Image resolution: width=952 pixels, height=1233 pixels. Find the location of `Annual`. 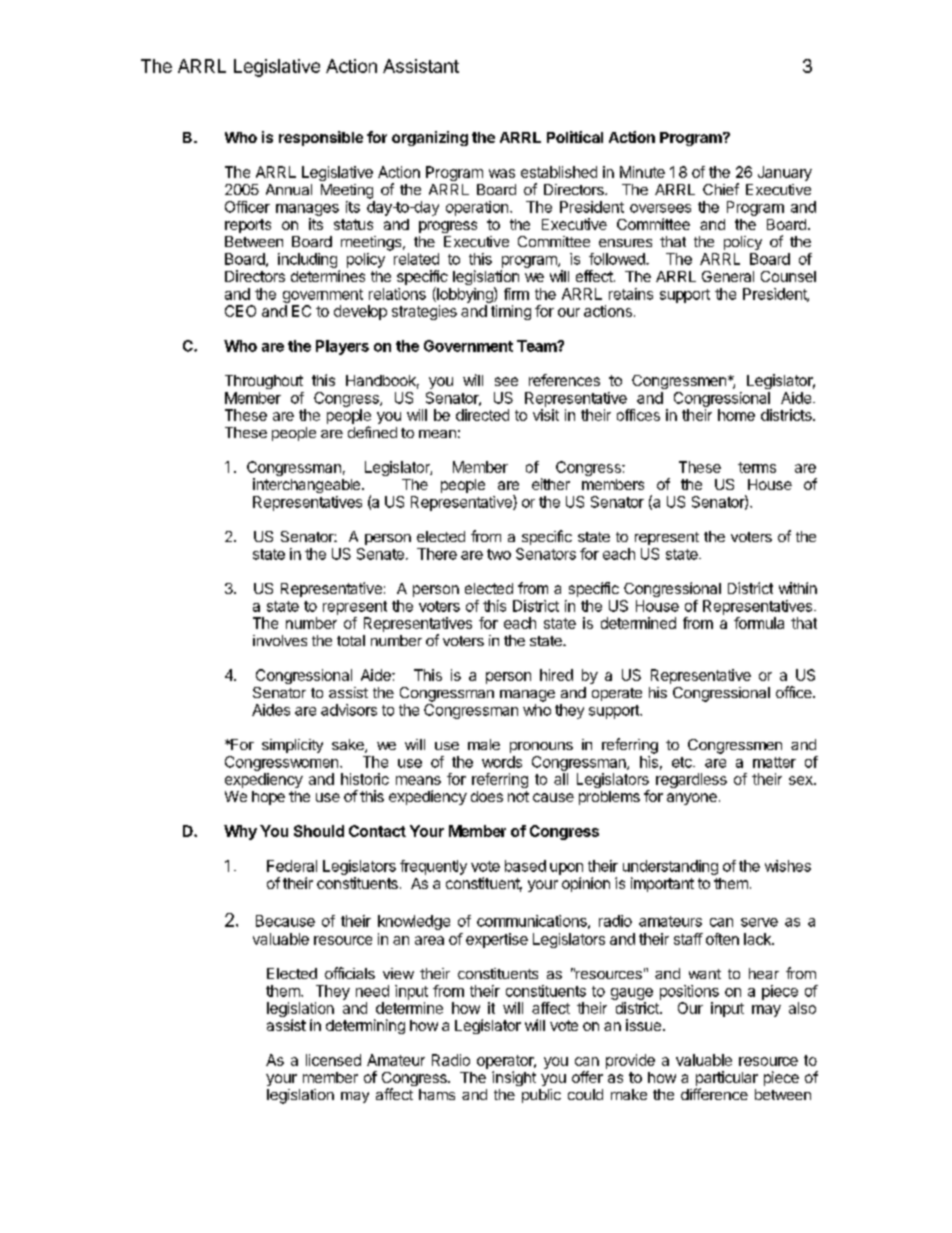

Annual is located at coordinates (289, 189).
